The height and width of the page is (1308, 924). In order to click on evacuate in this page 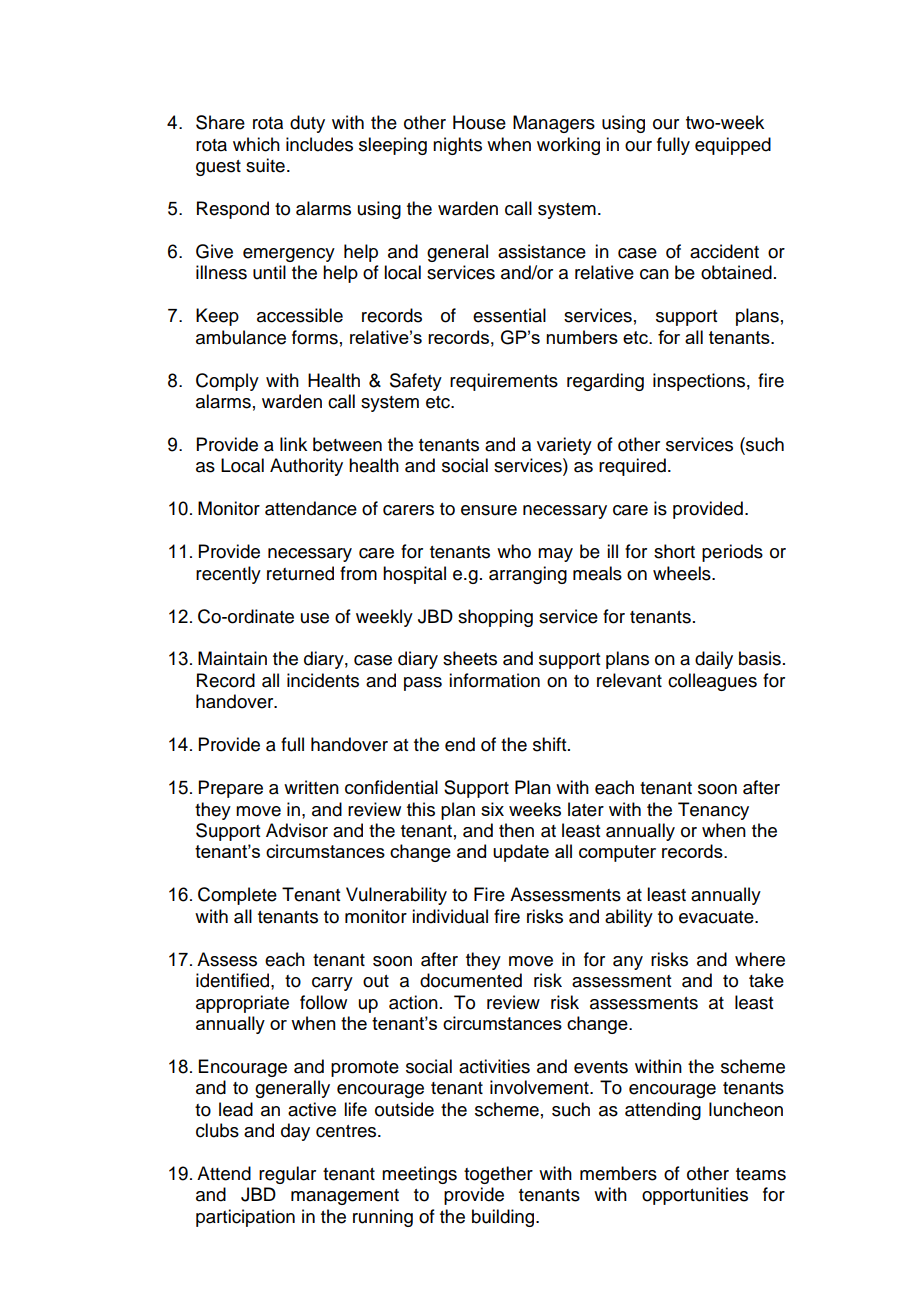, I will do `click(717, 917)`.
